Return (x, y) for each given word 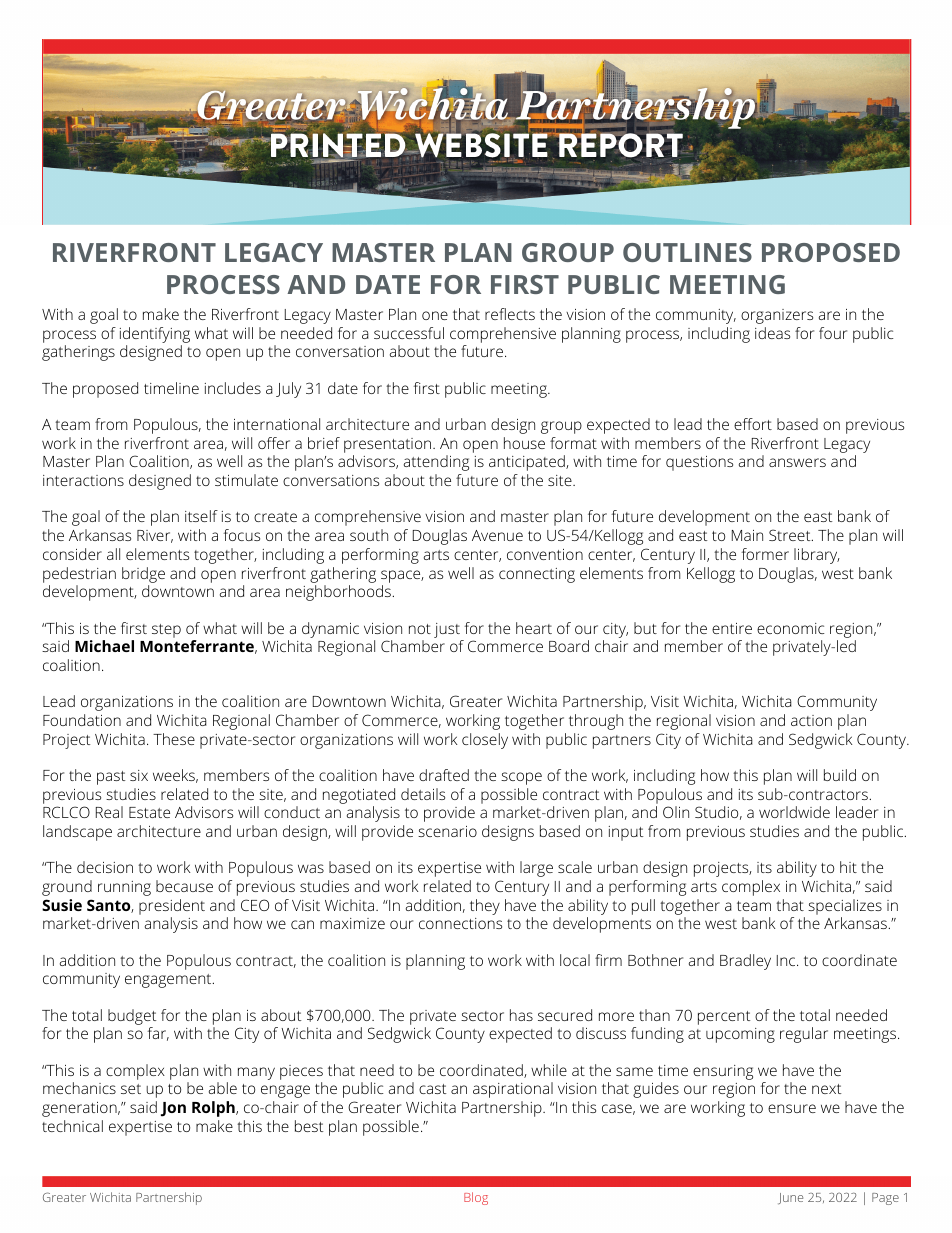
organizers (777, 316)
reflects (510, 314)
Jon (173, 1109)
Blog (476, 1198)
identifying (155, 335)
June (790, 1199)
